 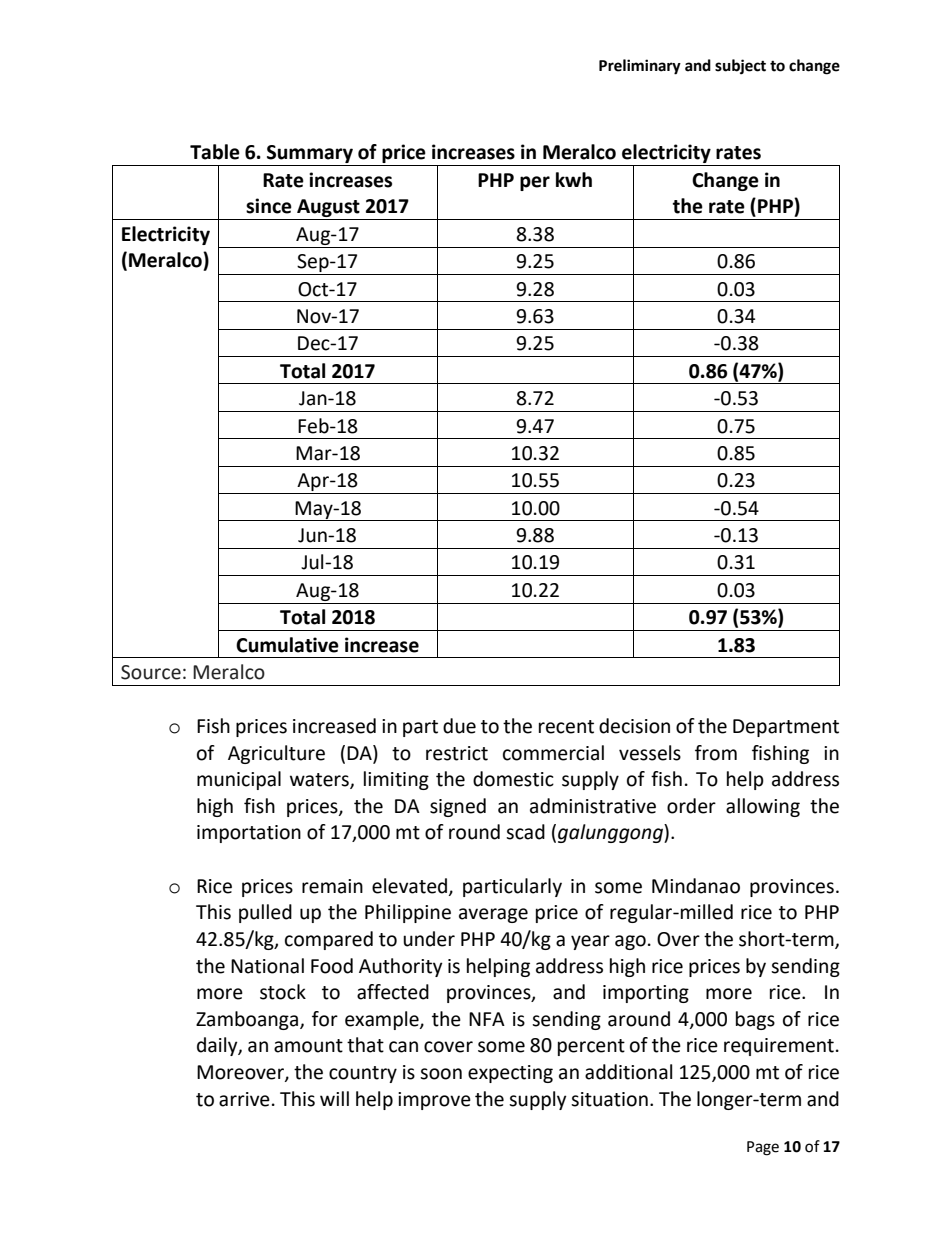 I want to click on Table, so click(x=215, y=152).
